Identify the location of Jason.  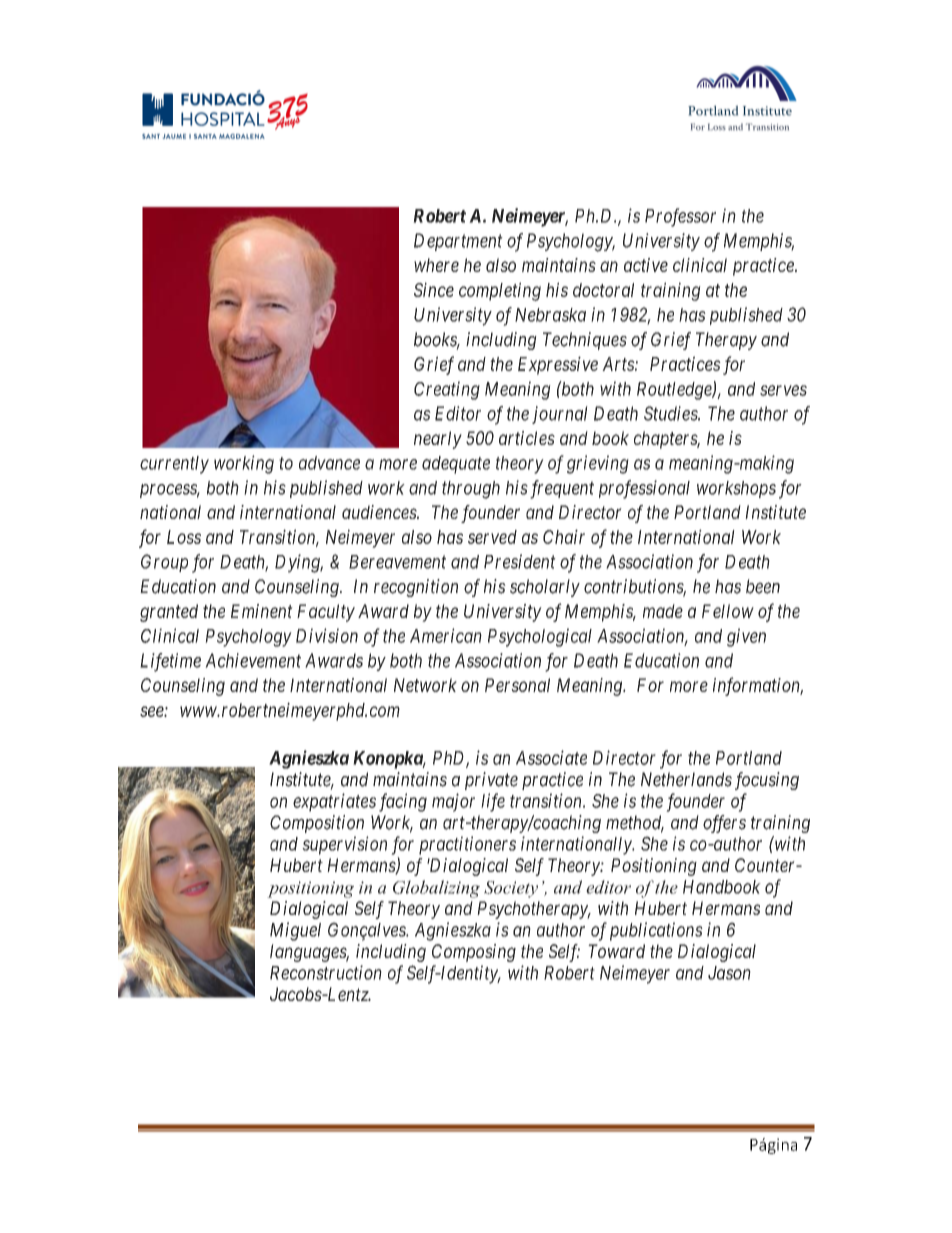
(729, 973).
